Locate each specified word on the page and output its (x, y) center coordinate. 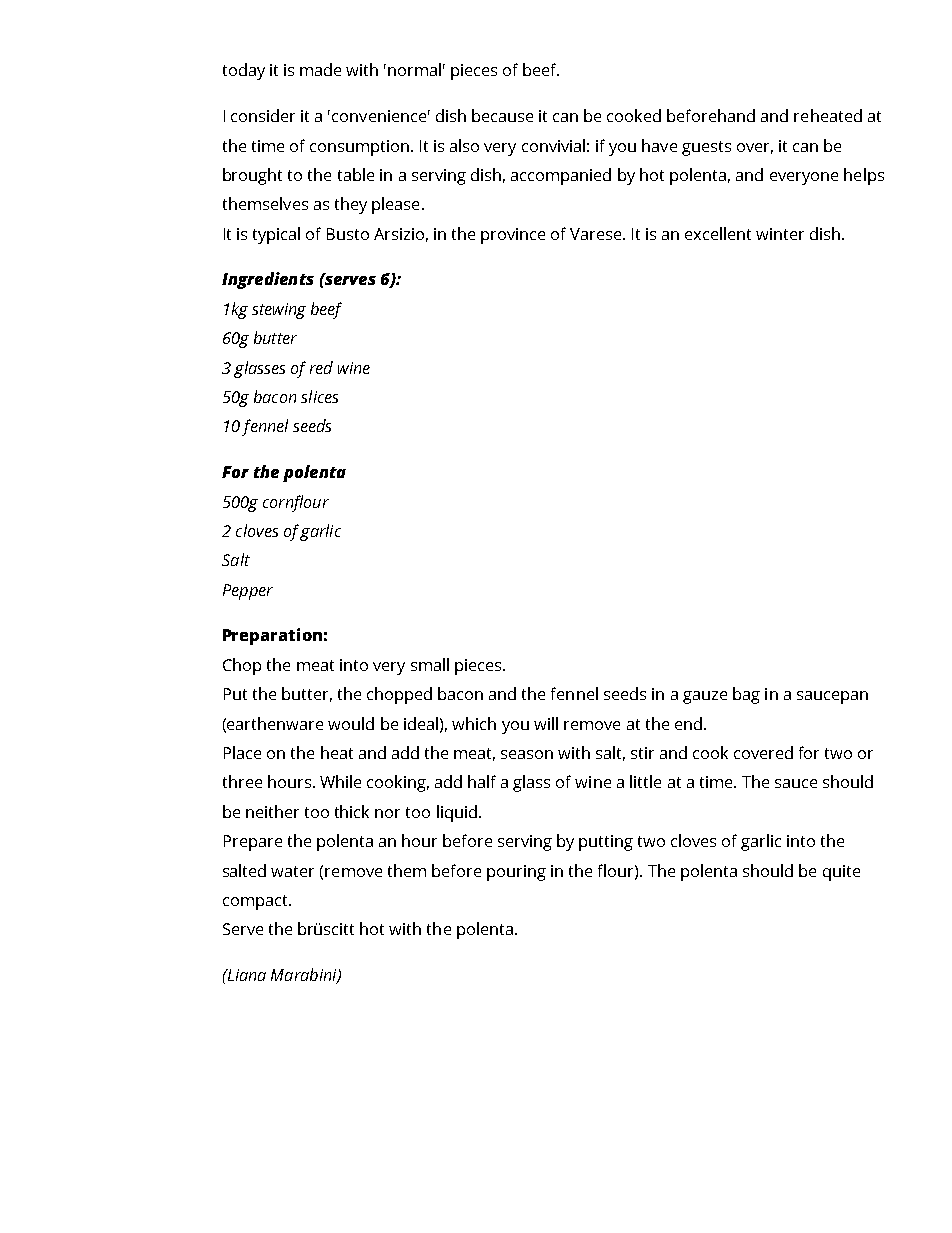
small (430, 664)
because (502, 115)
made (320, 69)
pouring (516, 873)
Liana (245, 975)
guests (706, 148)
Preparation (272, 636)
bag (746, 695)
